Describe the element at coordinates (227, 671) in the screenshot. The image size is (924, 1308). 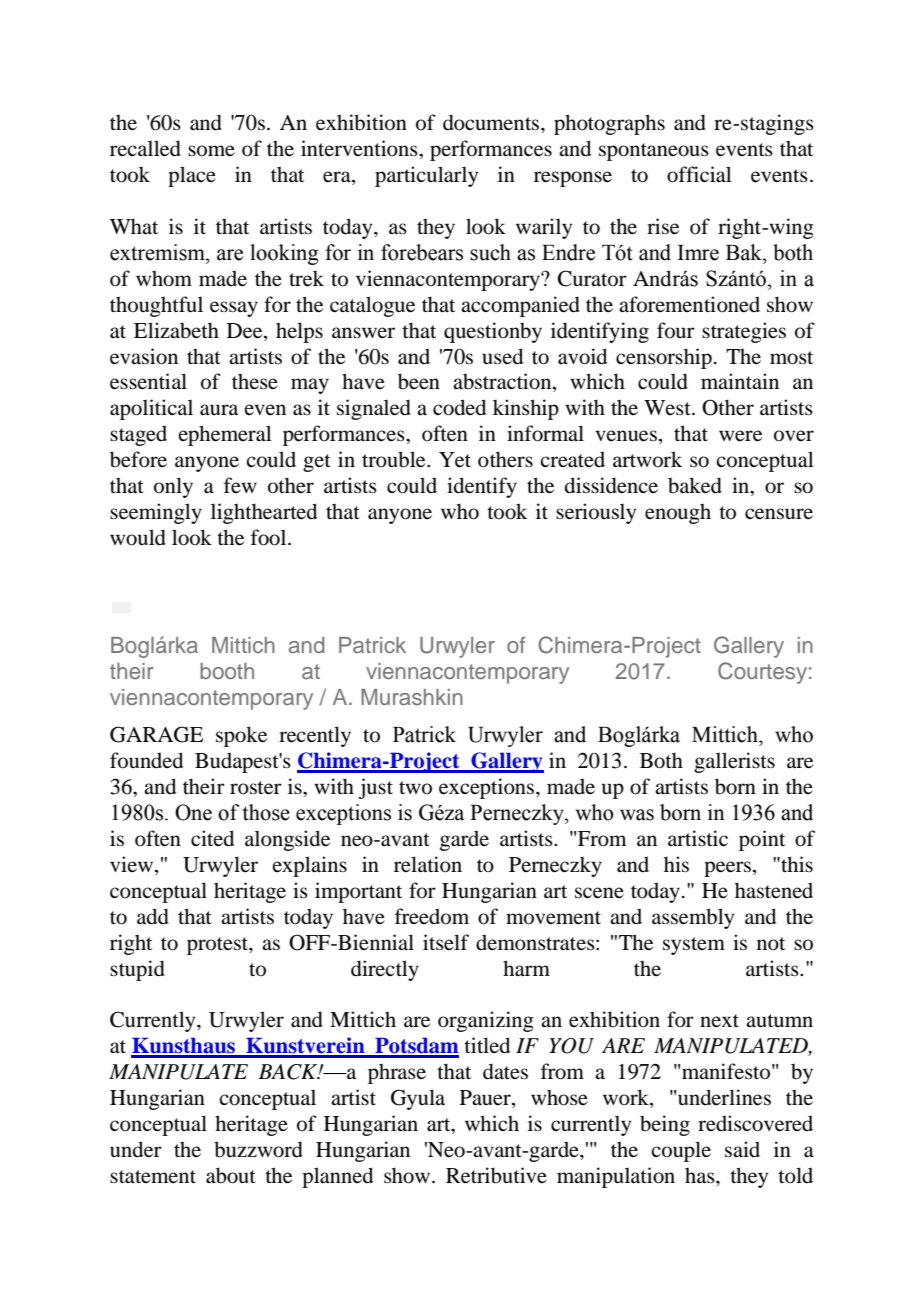
I see `booth` at that location.
